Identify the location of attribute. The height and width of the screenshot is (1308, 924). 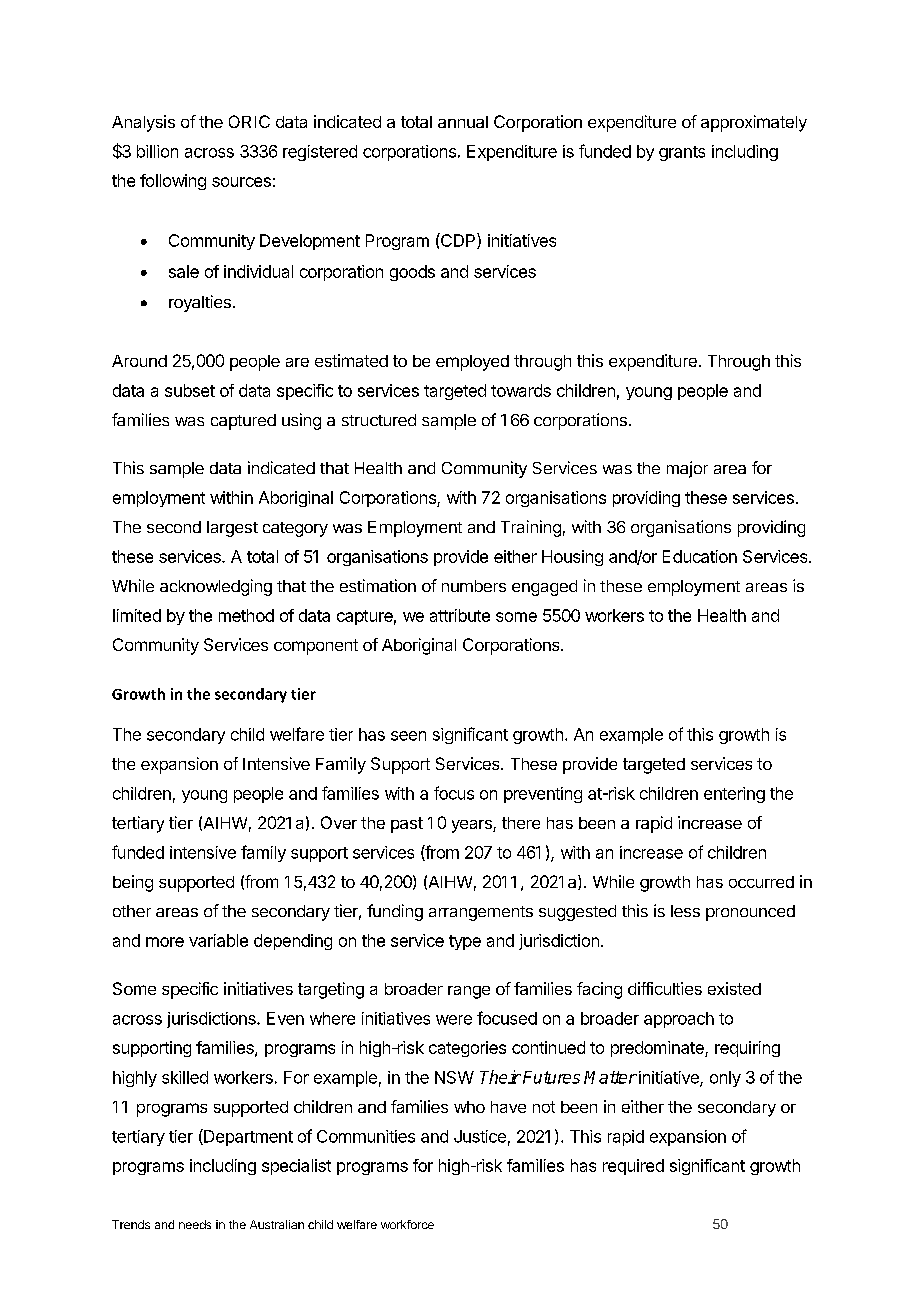
(460, 615).
